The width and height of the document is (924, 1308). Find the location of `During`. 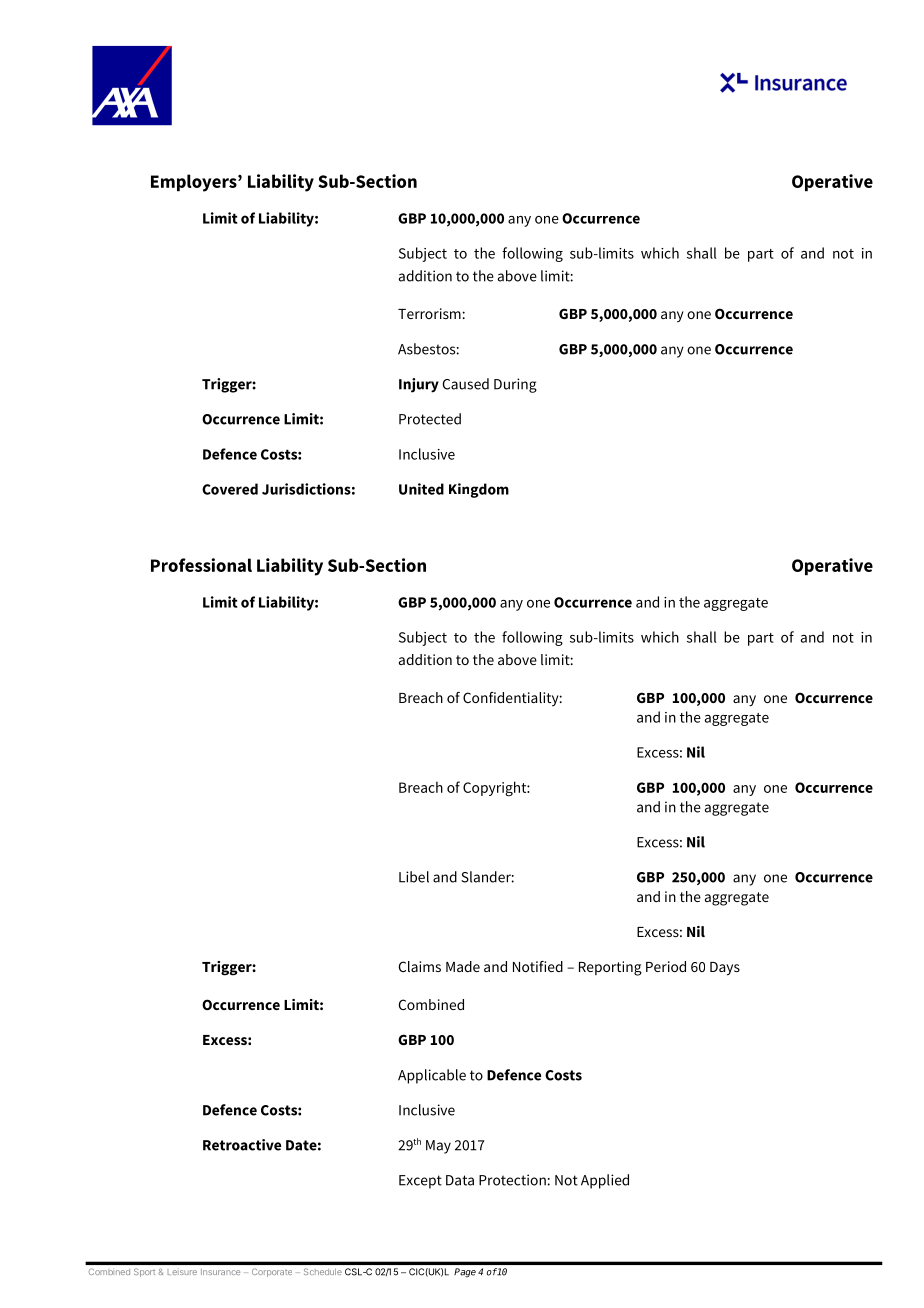

During is located at coordinates (515, 385).
